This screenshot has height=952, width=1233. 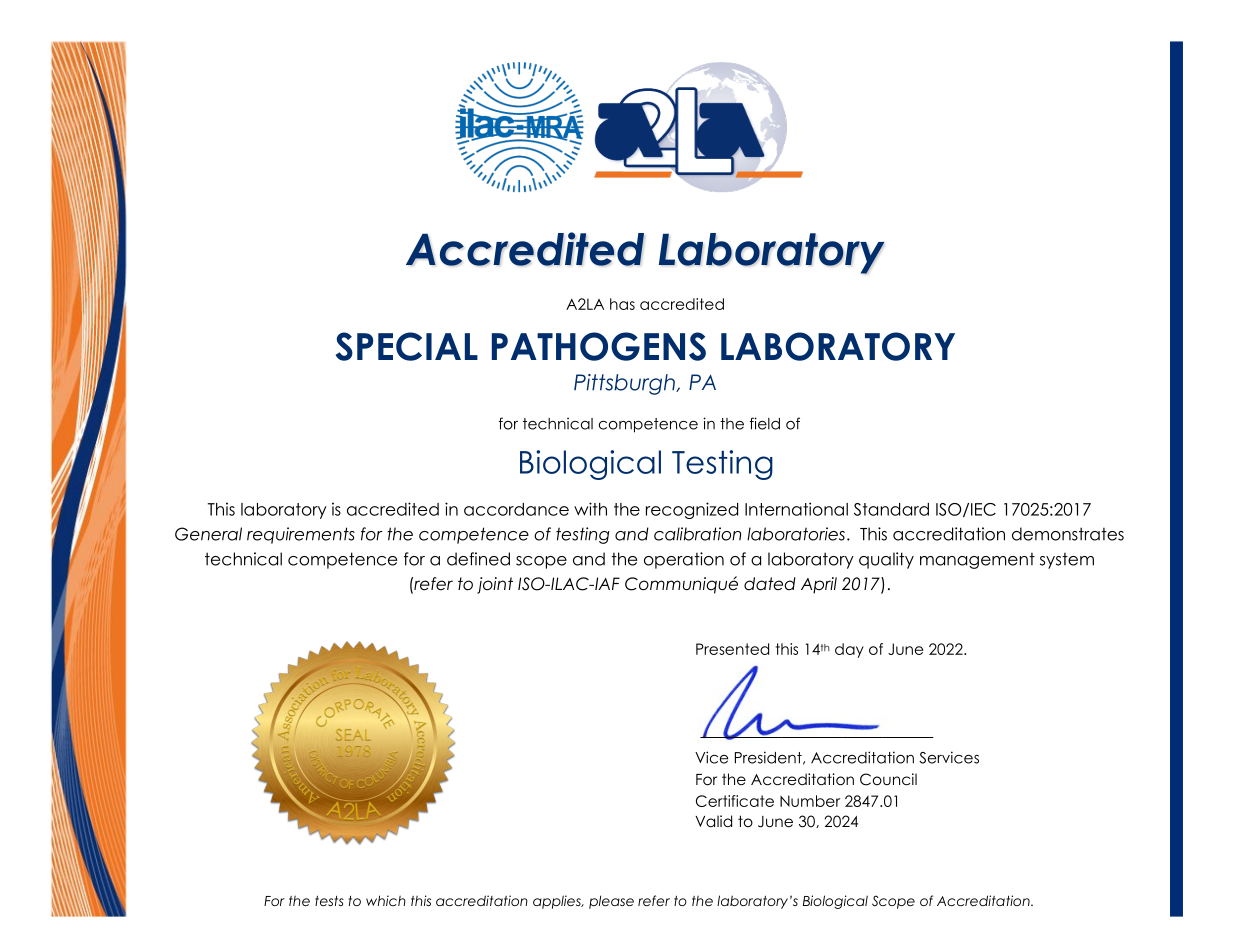 What do you see at coordinates (495, 585) in the screenshot?
I see `joint` at bounding box center [495, 585].
